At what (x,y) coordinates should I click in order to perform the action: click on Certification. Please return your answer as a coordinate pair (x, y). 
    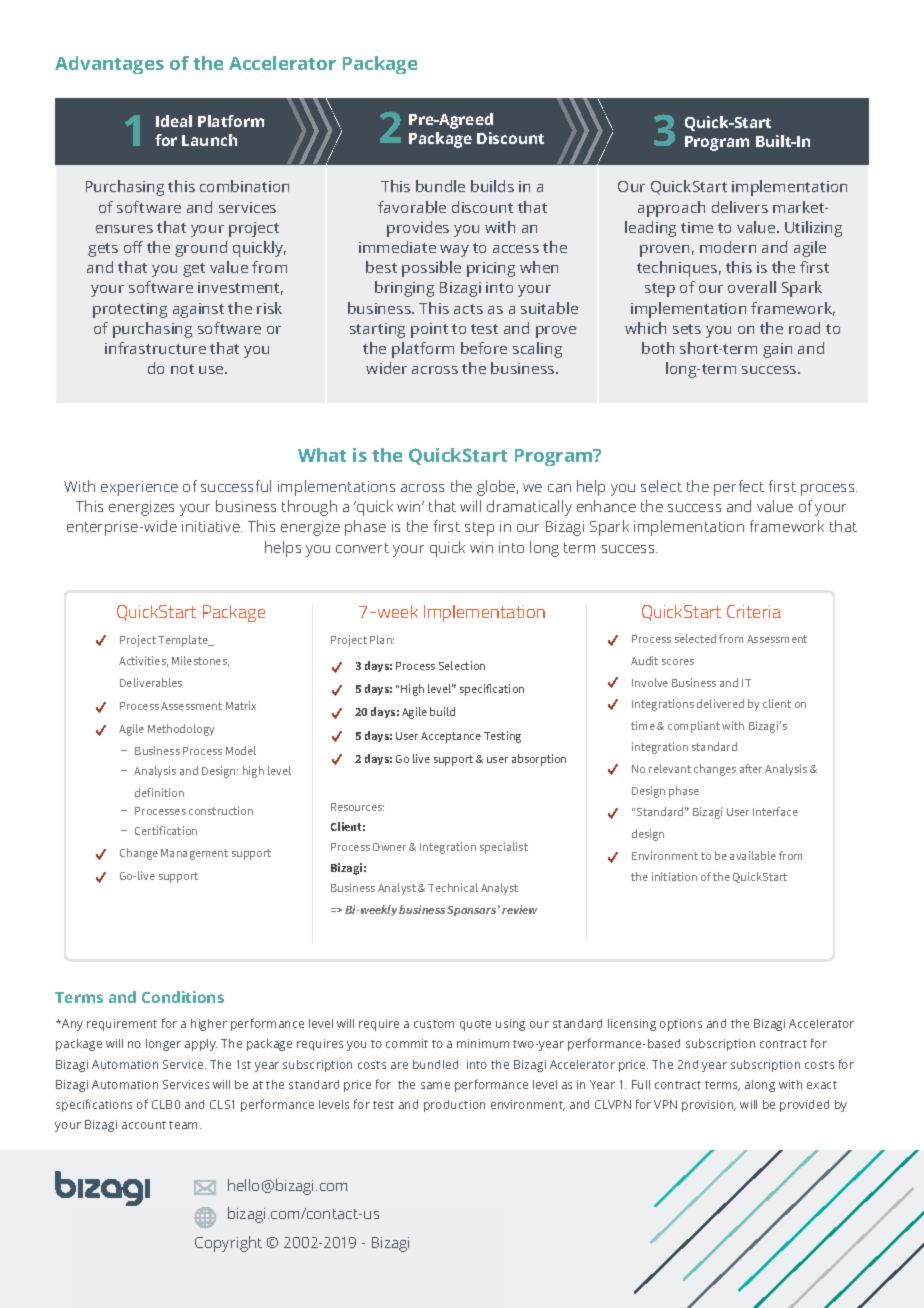
    Looking at the image, I should click on (166, 830).
